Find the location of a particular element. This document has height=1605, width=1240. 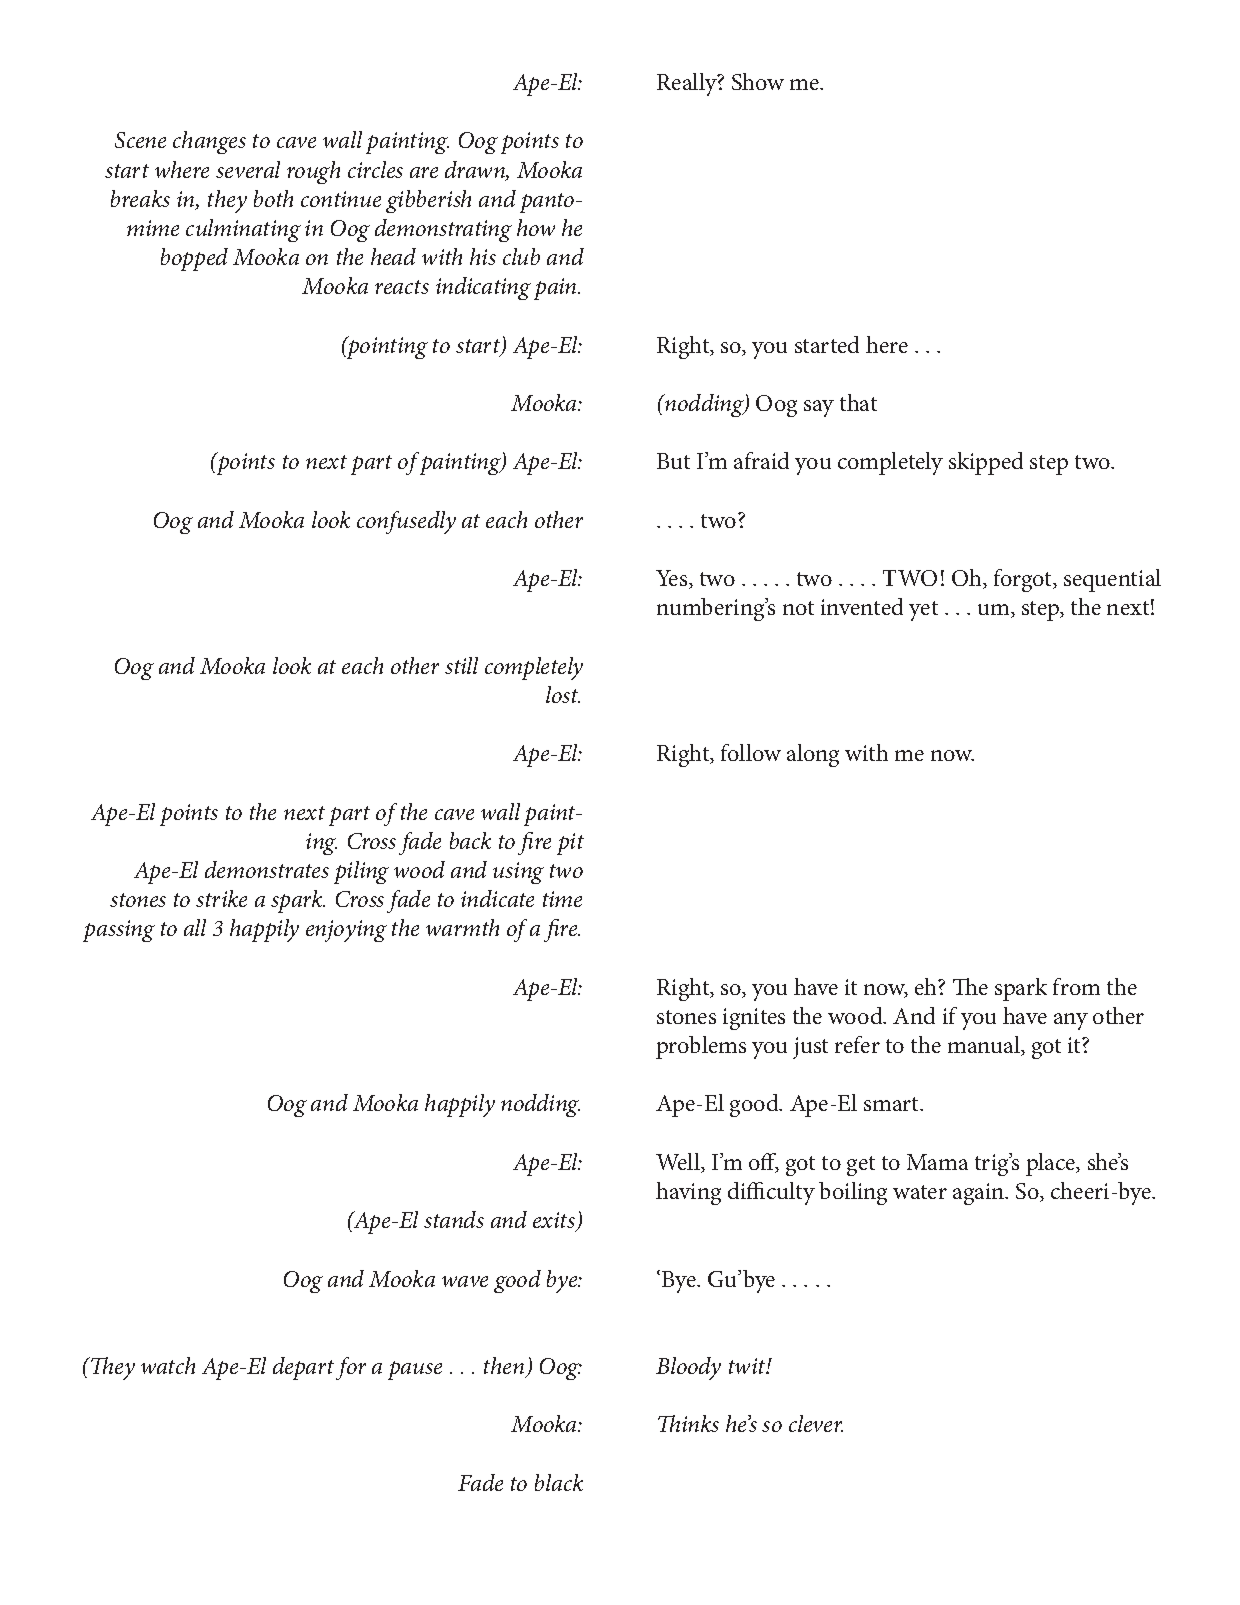

watch is located at coordinates (168, 1365).
